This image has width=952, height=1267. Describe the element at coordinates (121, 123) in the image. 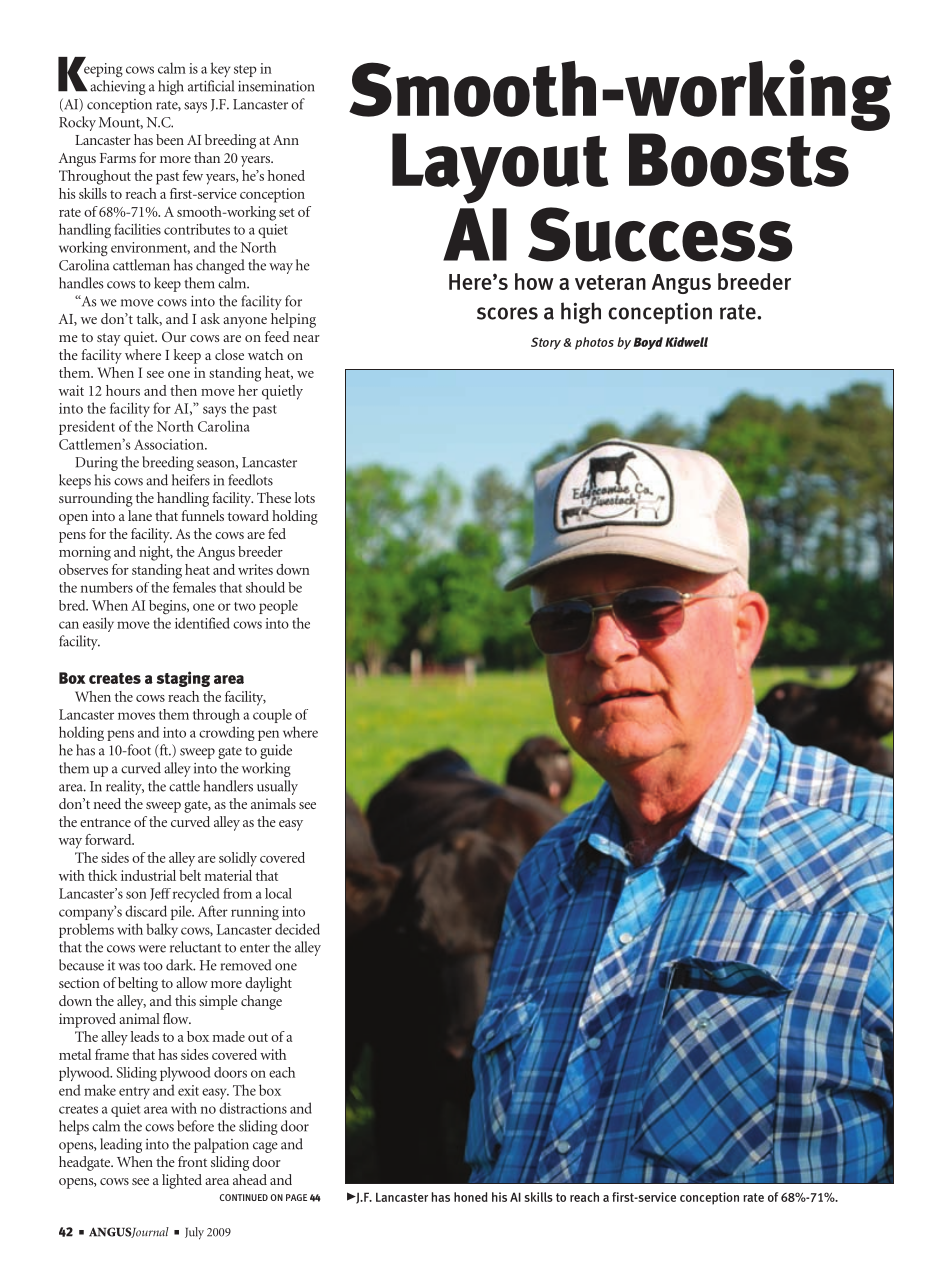

I see `Mount` at that location.
